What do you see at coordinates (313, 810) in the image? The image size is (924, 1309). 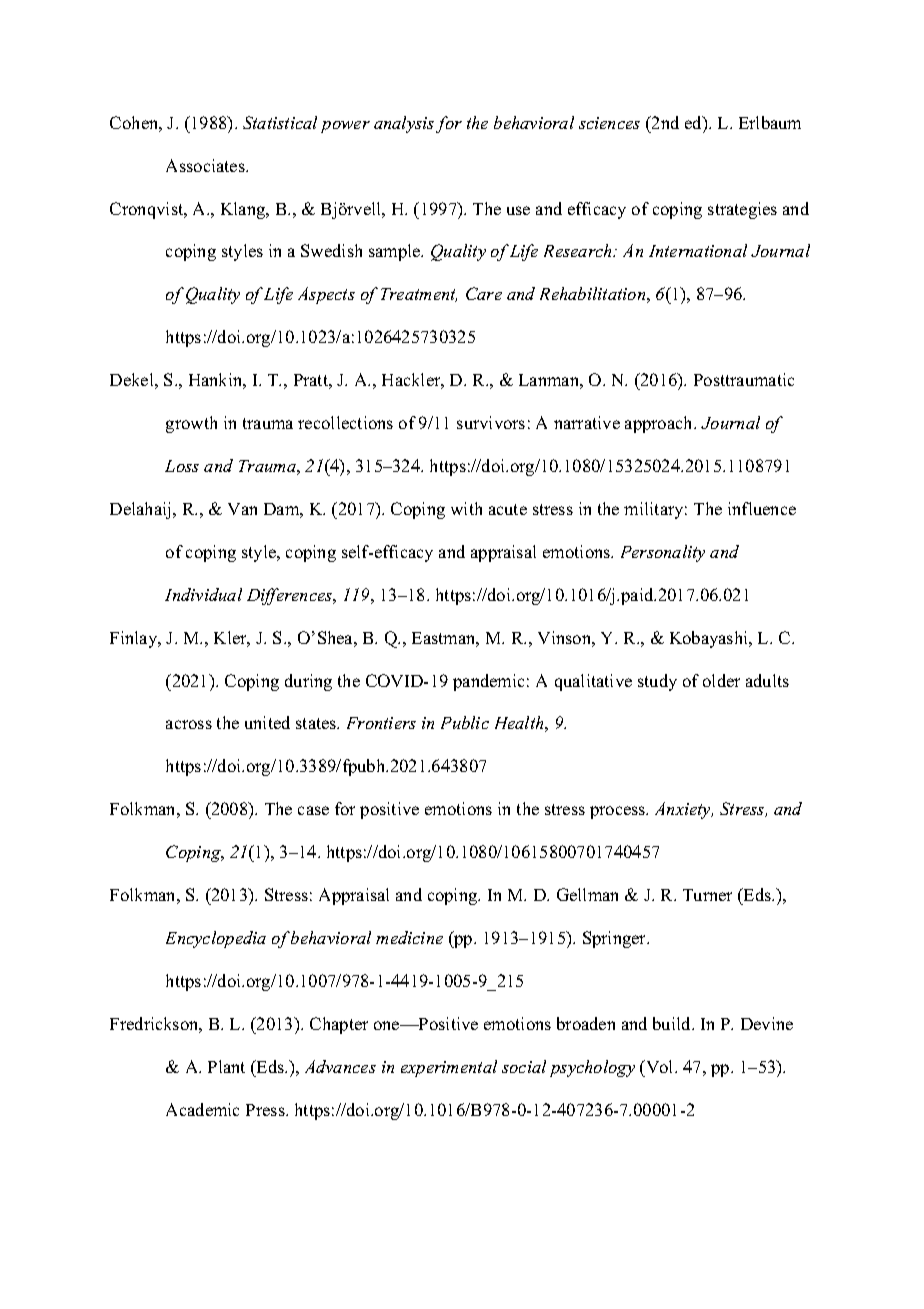 I see `case` at bounding box center [313, 810].
